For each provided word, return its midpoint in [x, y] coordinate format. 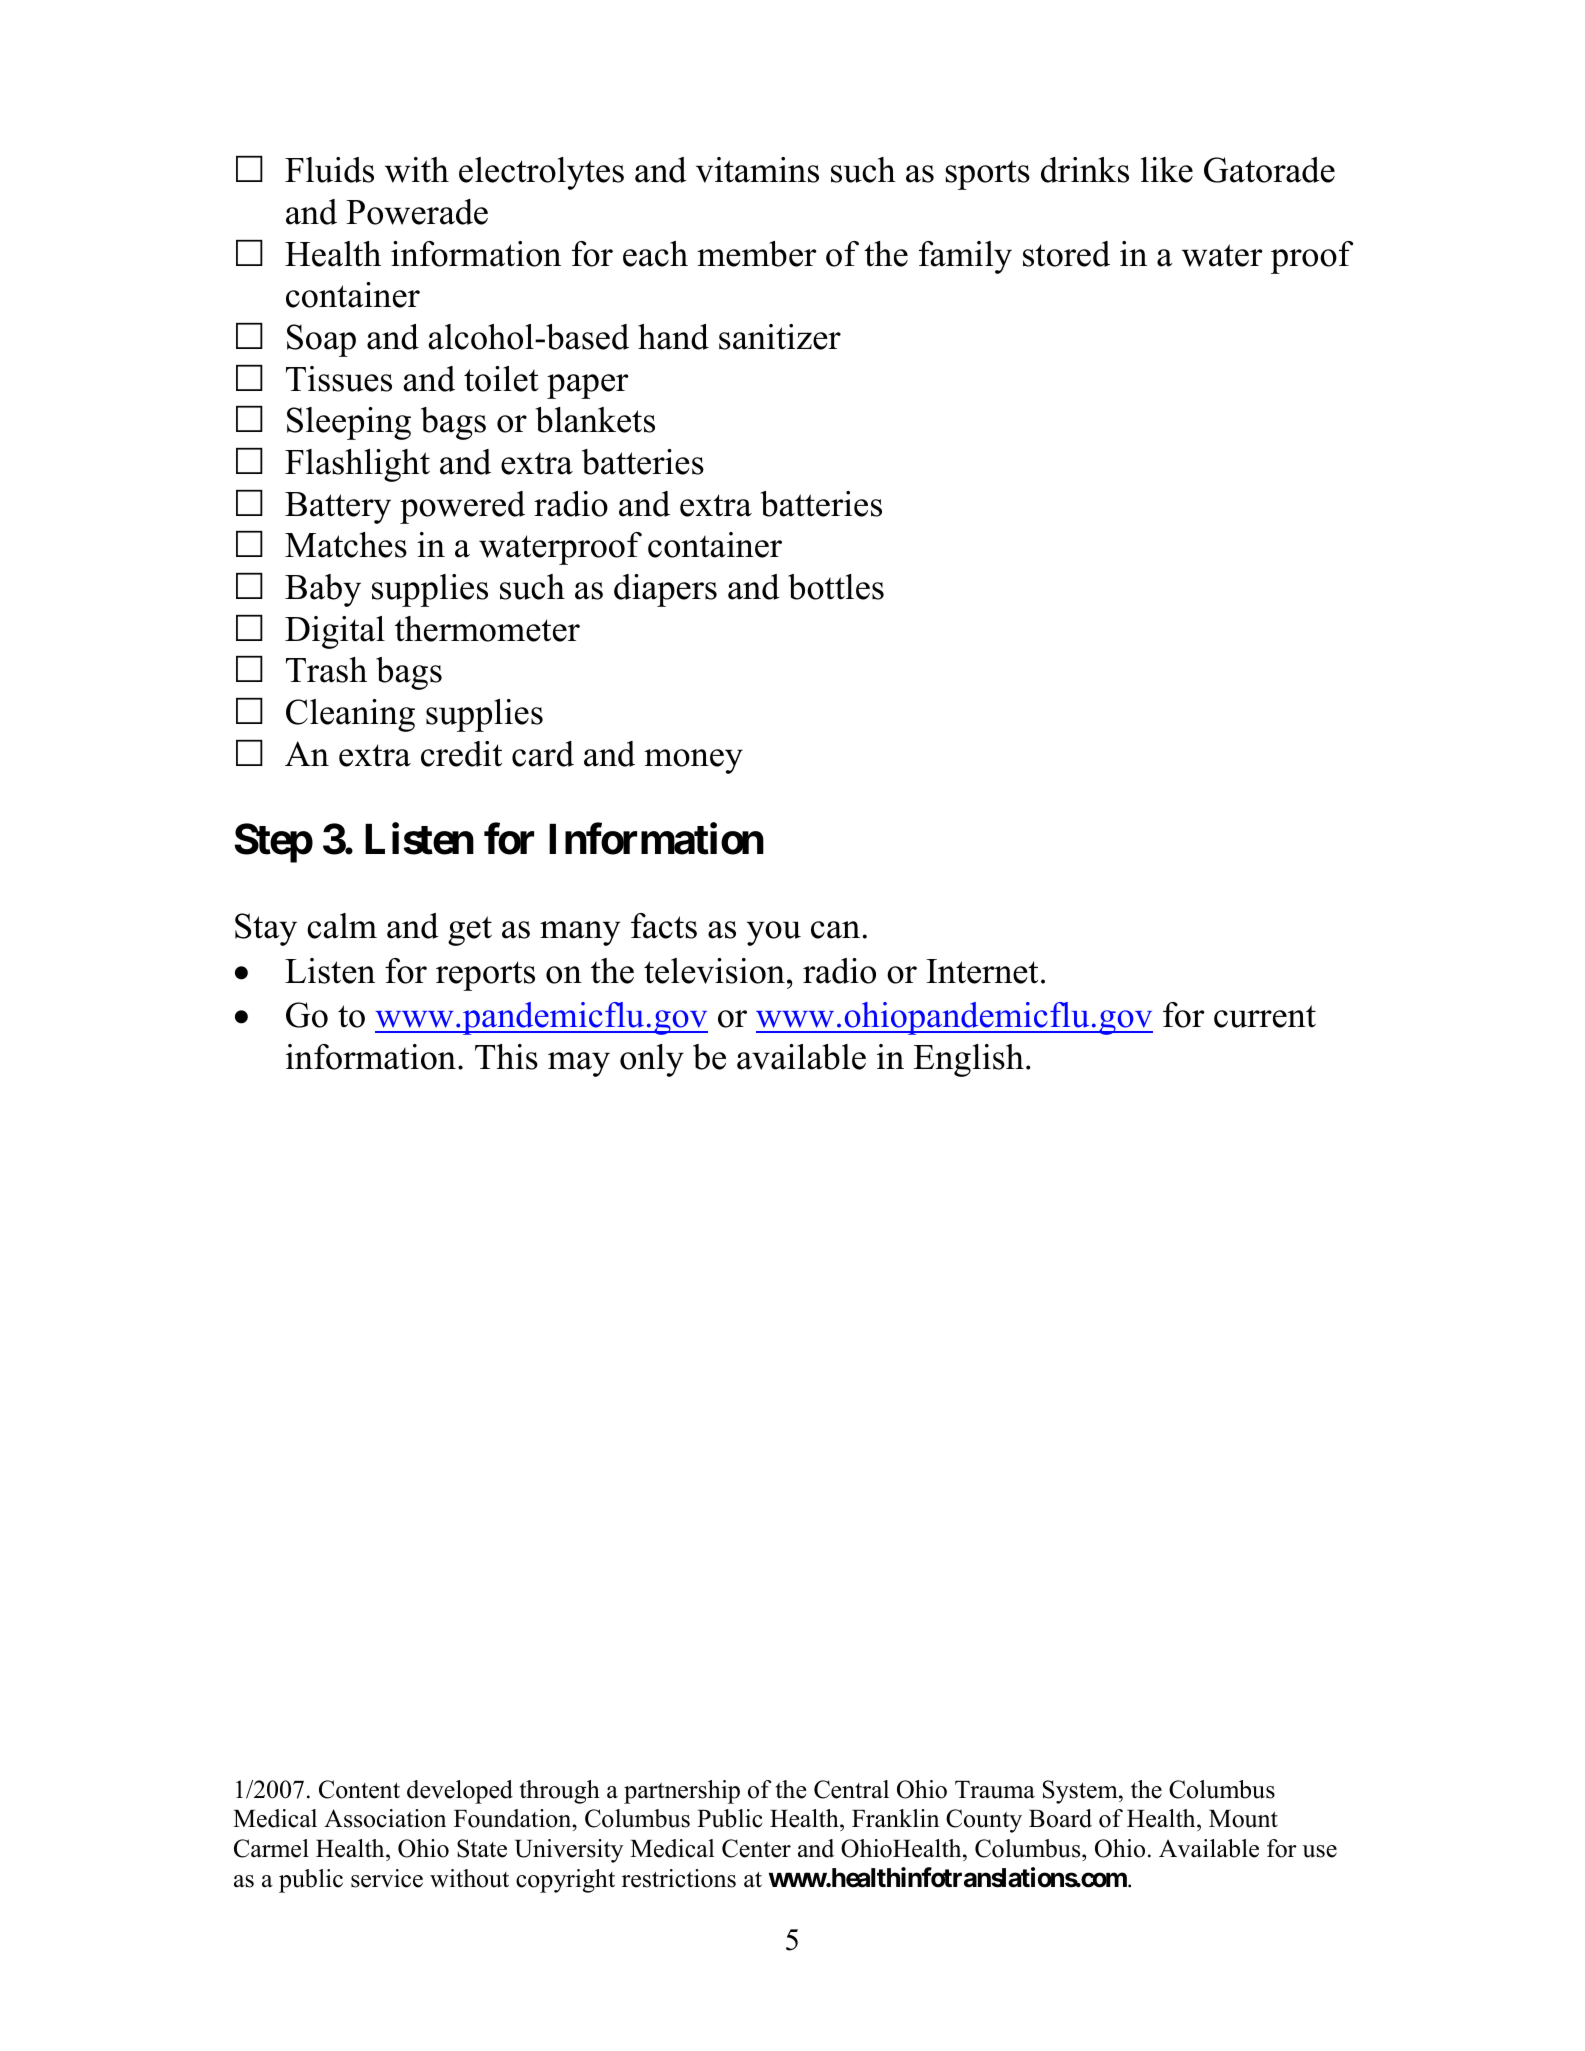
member [757, 254]
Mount [1243, 1819]
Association [385, 1818]
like [1167, 170]
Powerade [417, 212]
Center [756, 1848]
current [1265, 1016]
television [714, 971]
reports [485, 976]
